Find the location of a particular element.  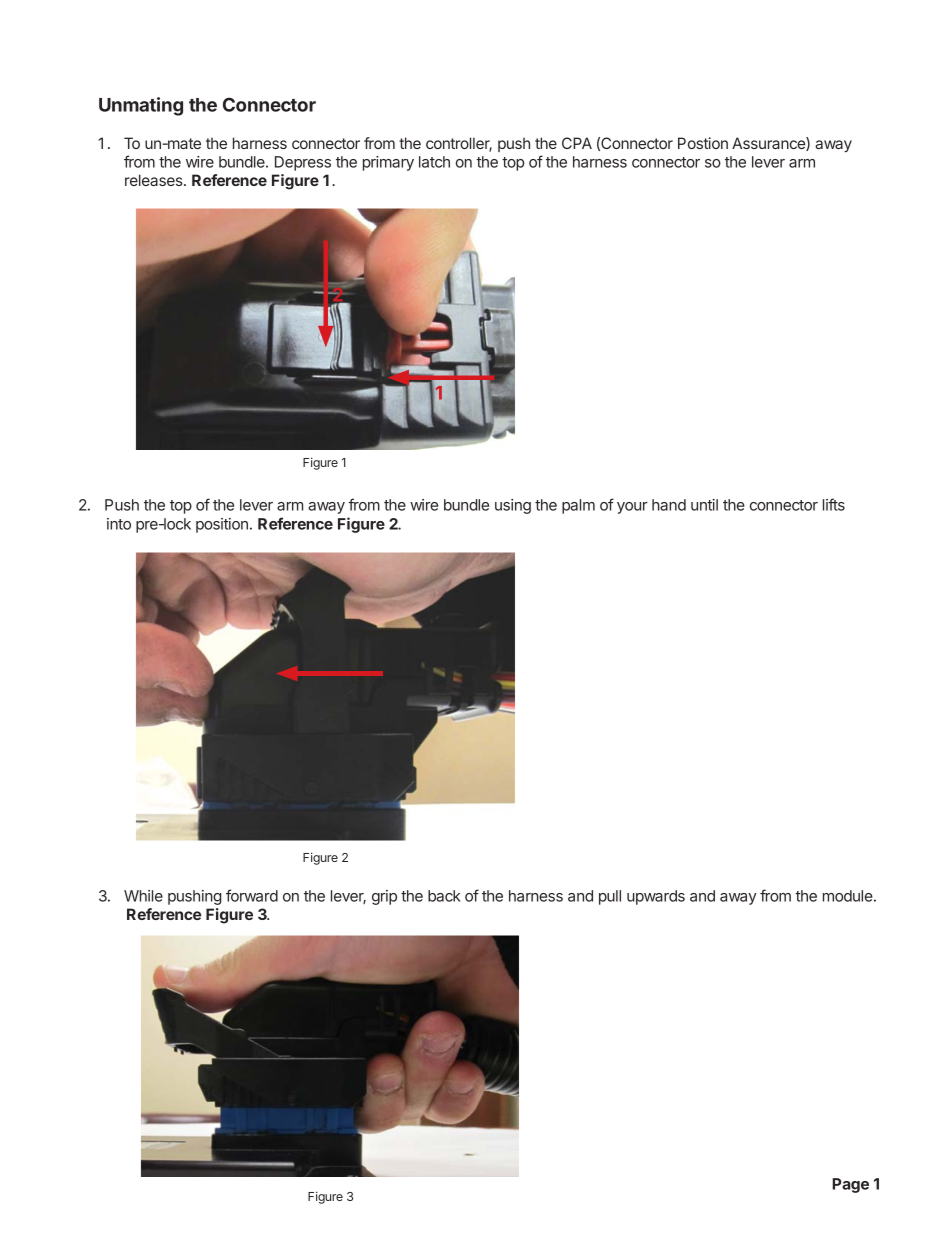

palm is located at coordinates (578, 506).
